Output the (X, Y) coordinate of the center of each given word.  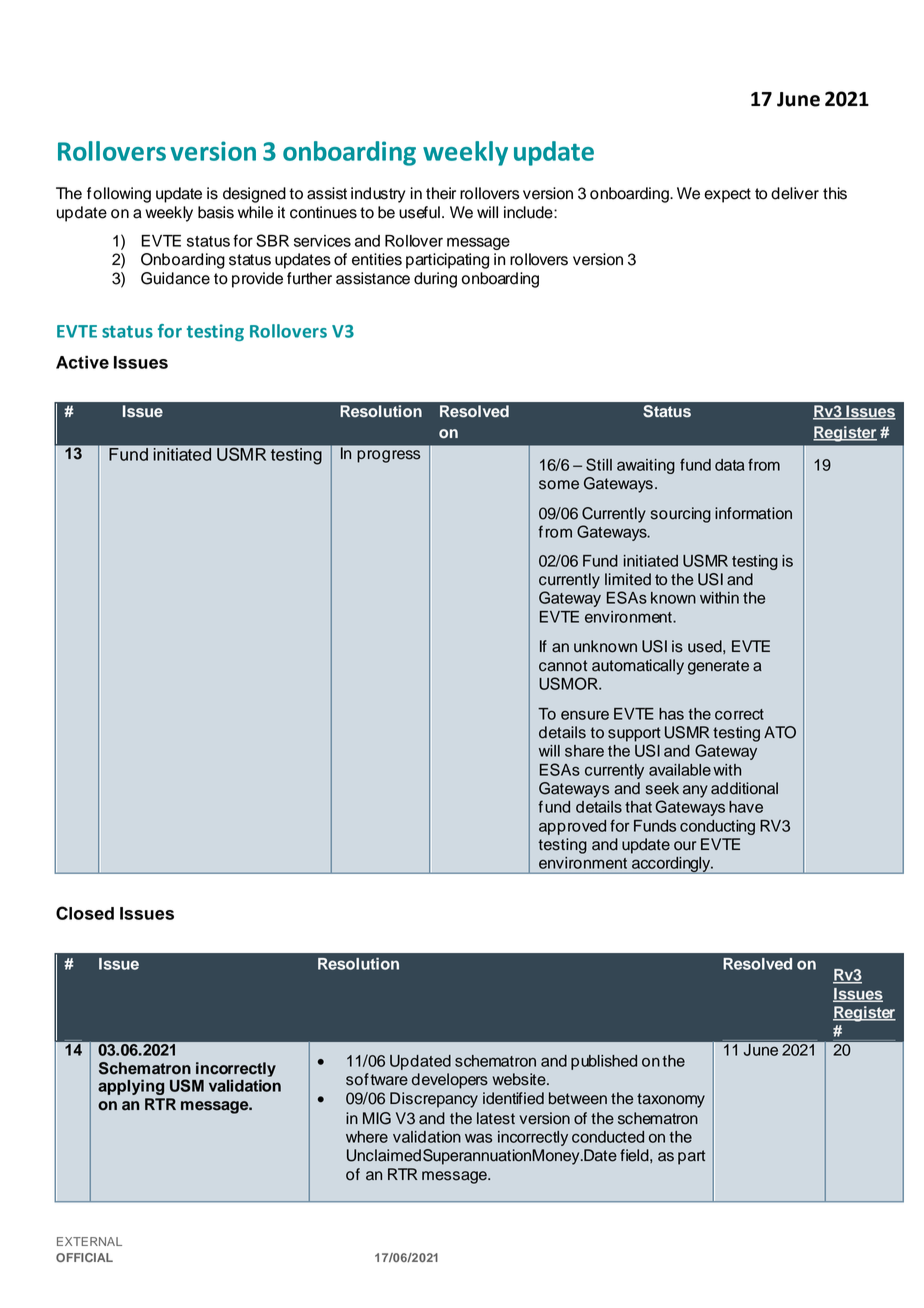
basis (216, 212)
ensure (585, 715)
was (478, 1138)
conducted (608, 1137)
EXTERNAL (89, 1241)
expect (727, 195)
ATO (780, 732)
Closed (85, 913)
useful (419, 212)
